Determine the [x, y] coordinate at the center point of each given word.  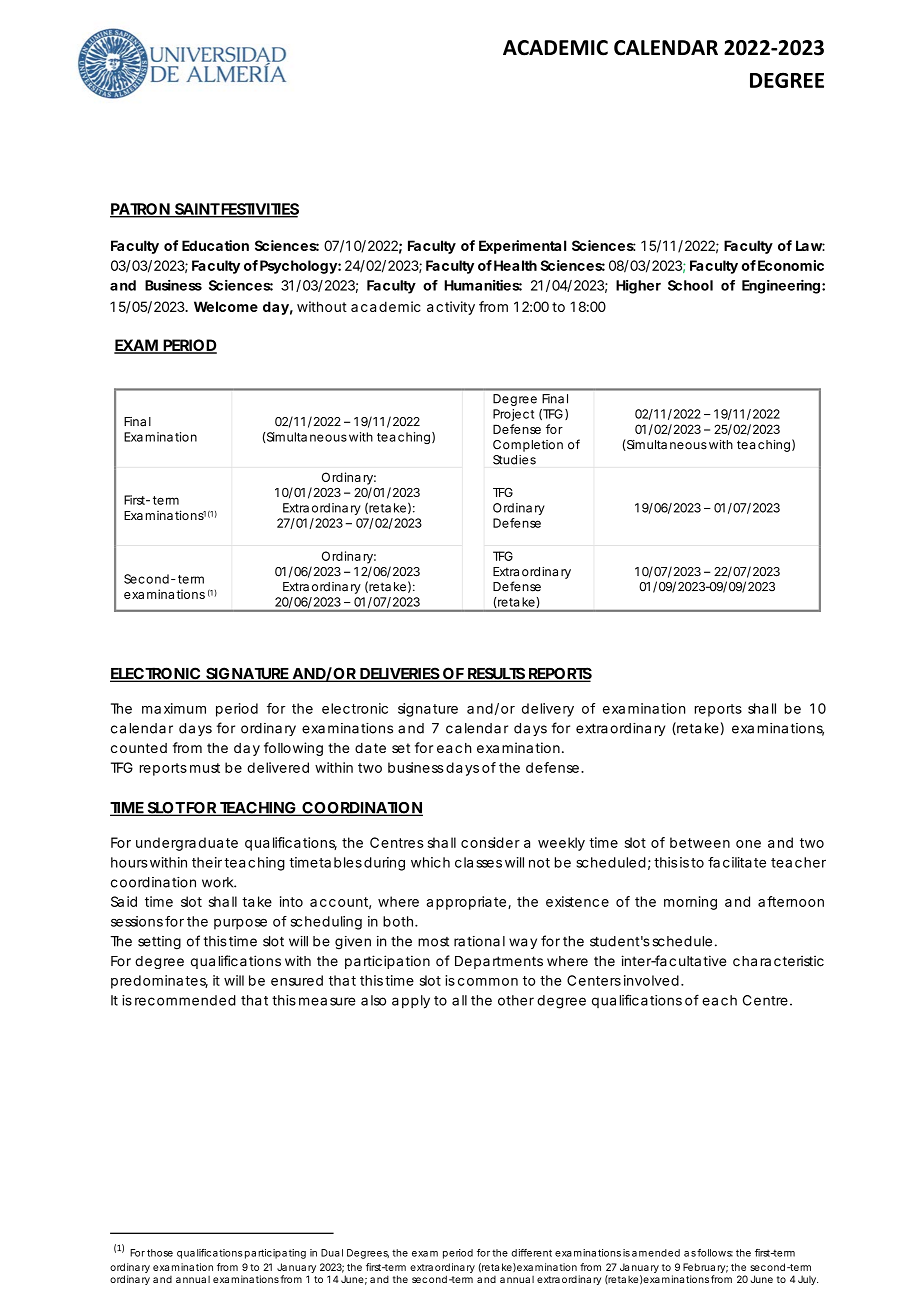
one [748, 844]
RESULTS [496, 674]
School [690, 285]
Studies [514, 460]
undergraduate [187, 844]
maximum [174, 708]
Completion [528, 446]
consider [490, 842]
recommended [185, 1000]
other [516, 1000]
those [160, 1253]
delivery [548, 710]
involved [651, 980]
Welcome [226, 306]
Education [215, 245]
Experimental [522, 247]
